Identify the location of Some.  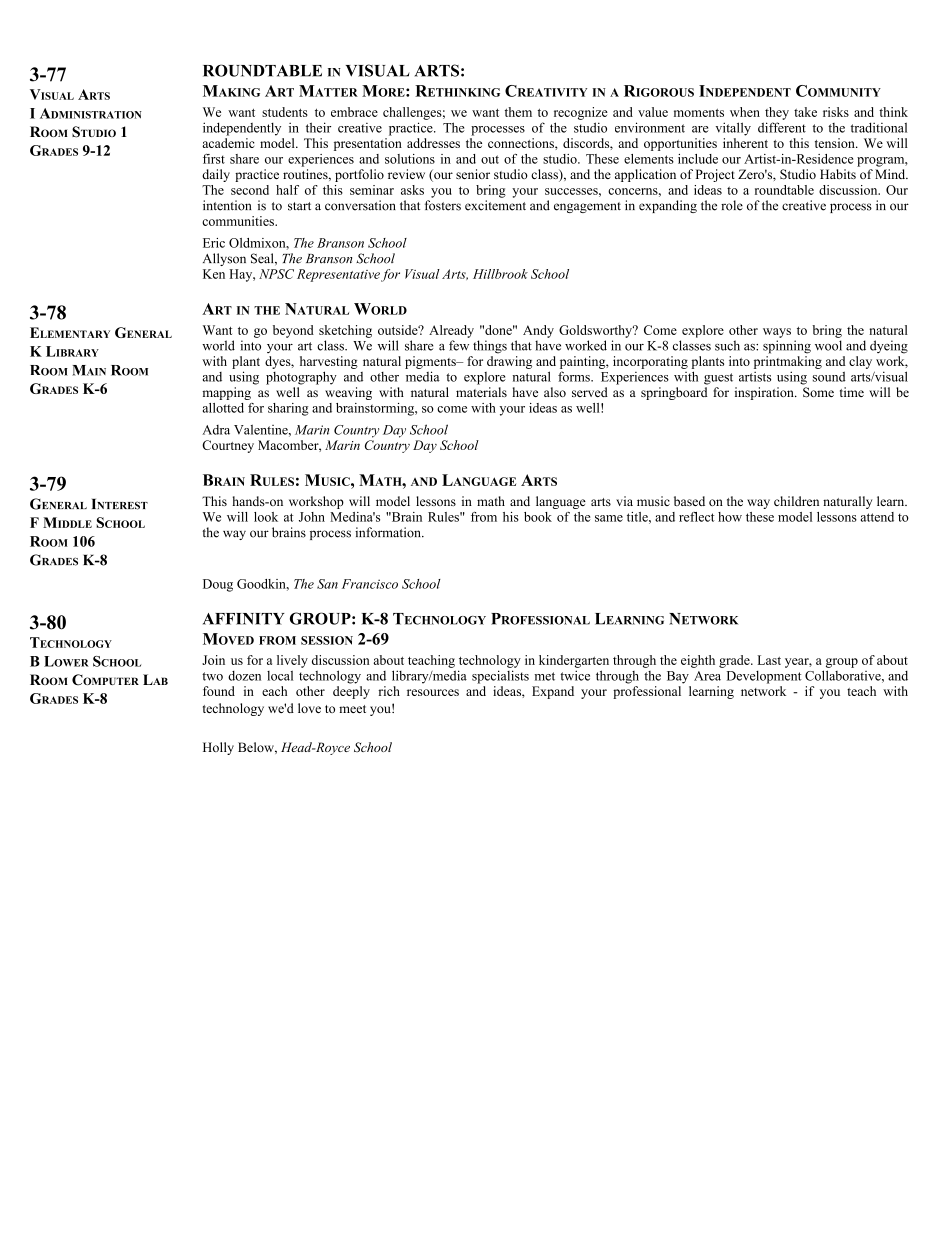
(818, 392).
